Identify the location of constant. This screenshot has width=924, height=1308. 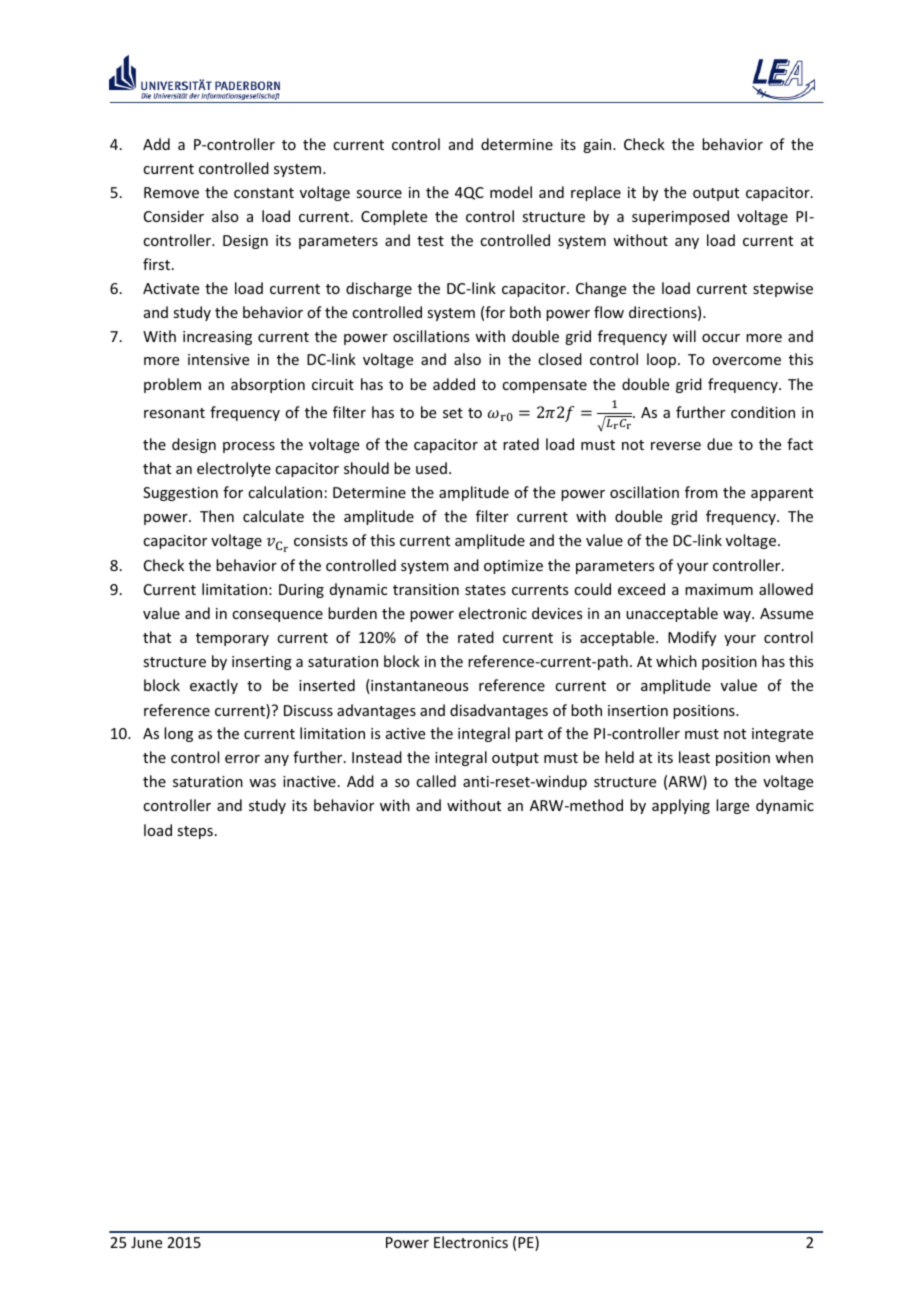
(264, 193).
